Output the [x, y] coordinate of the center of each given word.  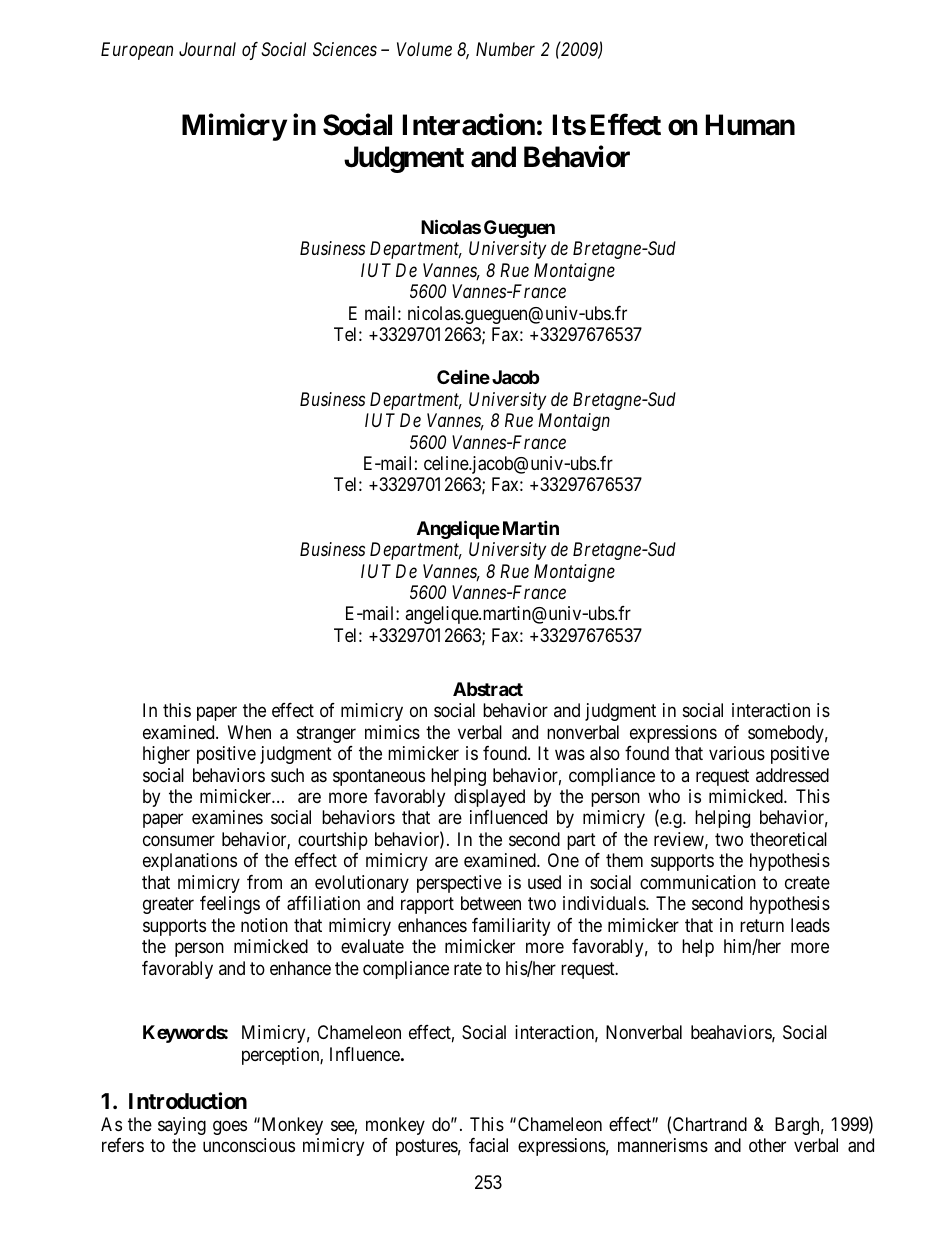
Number [505, 49]
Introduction [188, 1100]
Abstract [488, 689]
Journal [207, 49]
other [767, 1145]
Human [750, 125]
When [249, 732]
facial [488, 1145]
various [737, 753]
